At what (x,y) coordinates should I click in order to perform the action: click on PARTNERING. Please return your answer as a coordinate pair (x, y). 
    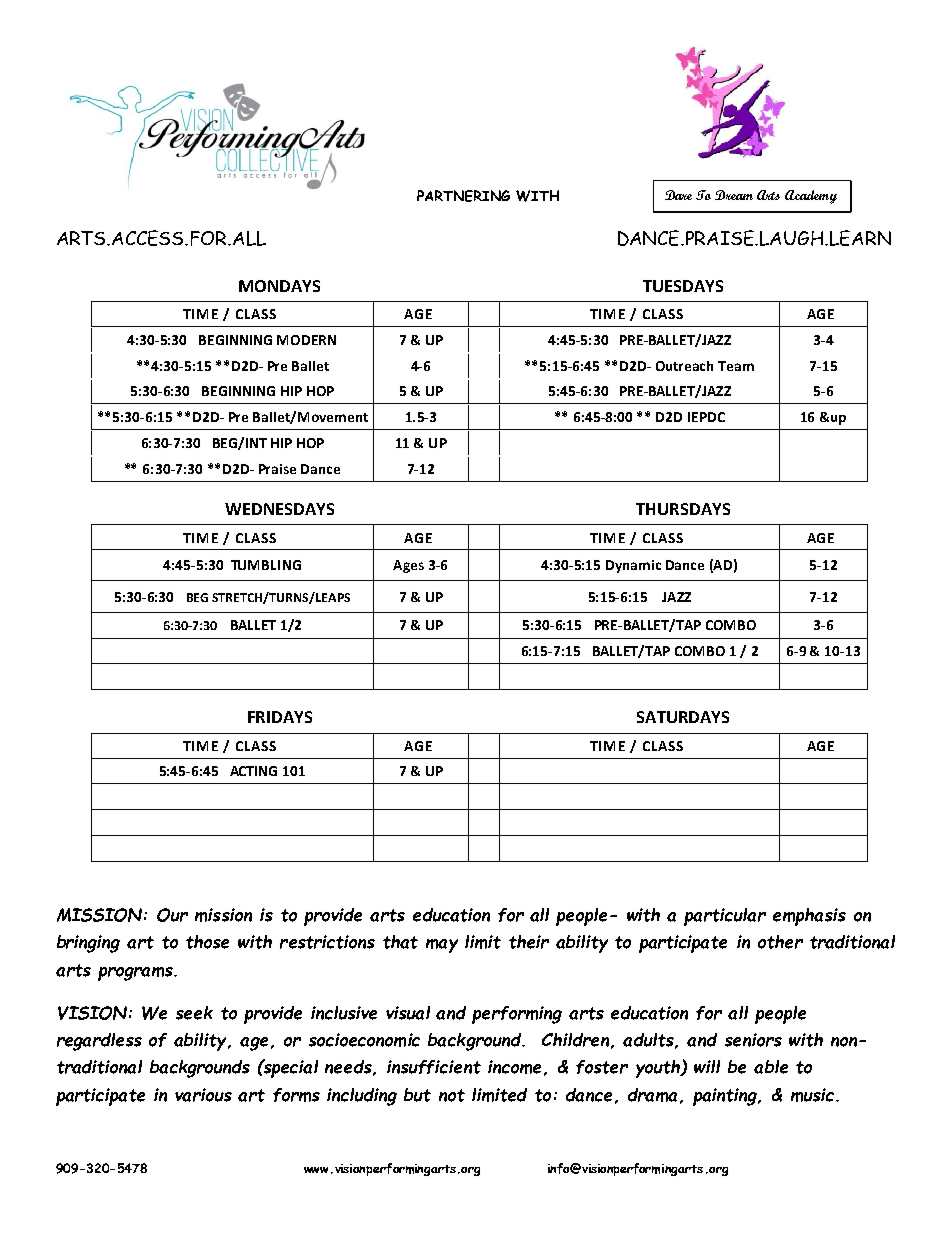
    Looking at the image, I should click on (463, 196).
